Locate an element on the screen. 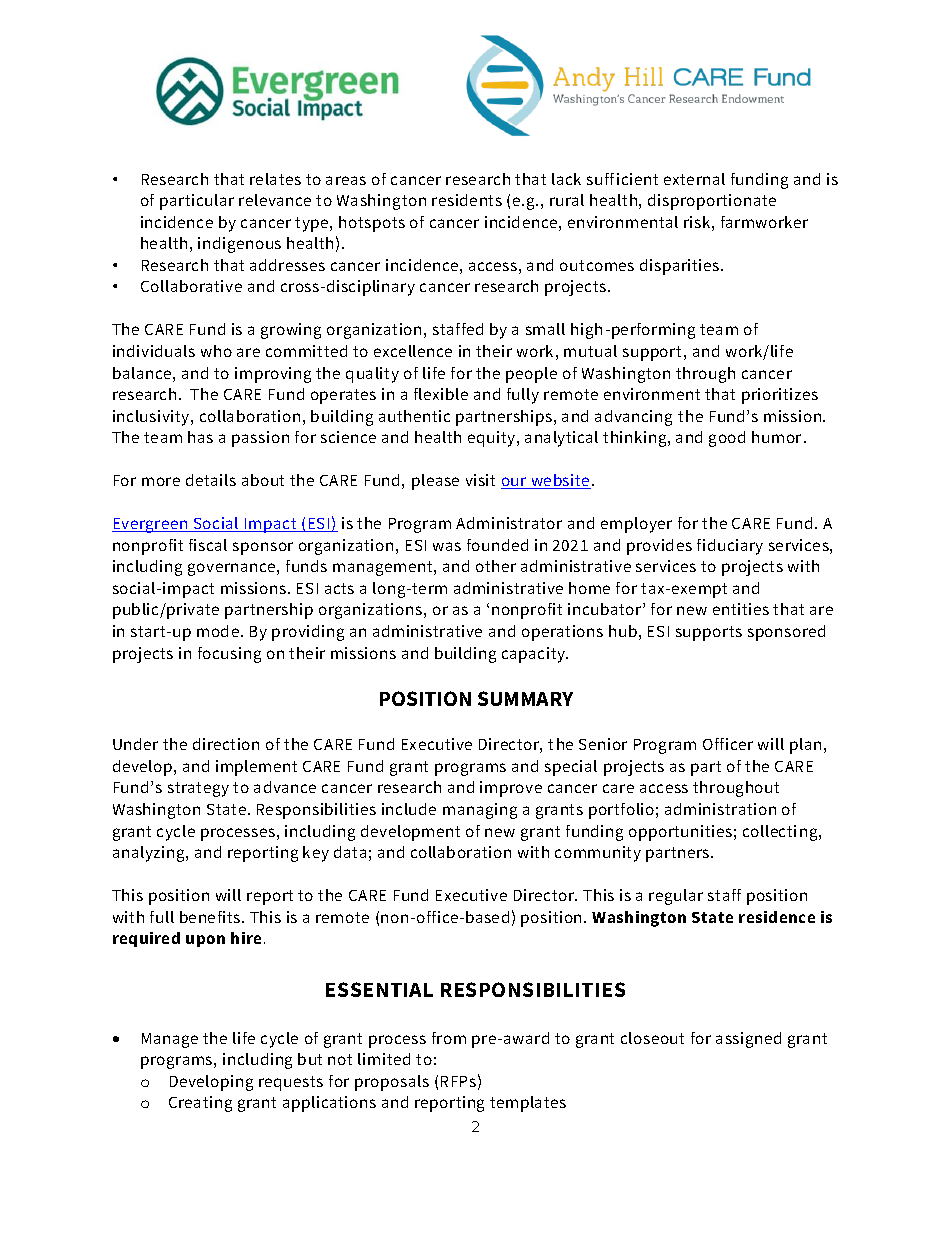  managing is located at coordinates (480, 811).
